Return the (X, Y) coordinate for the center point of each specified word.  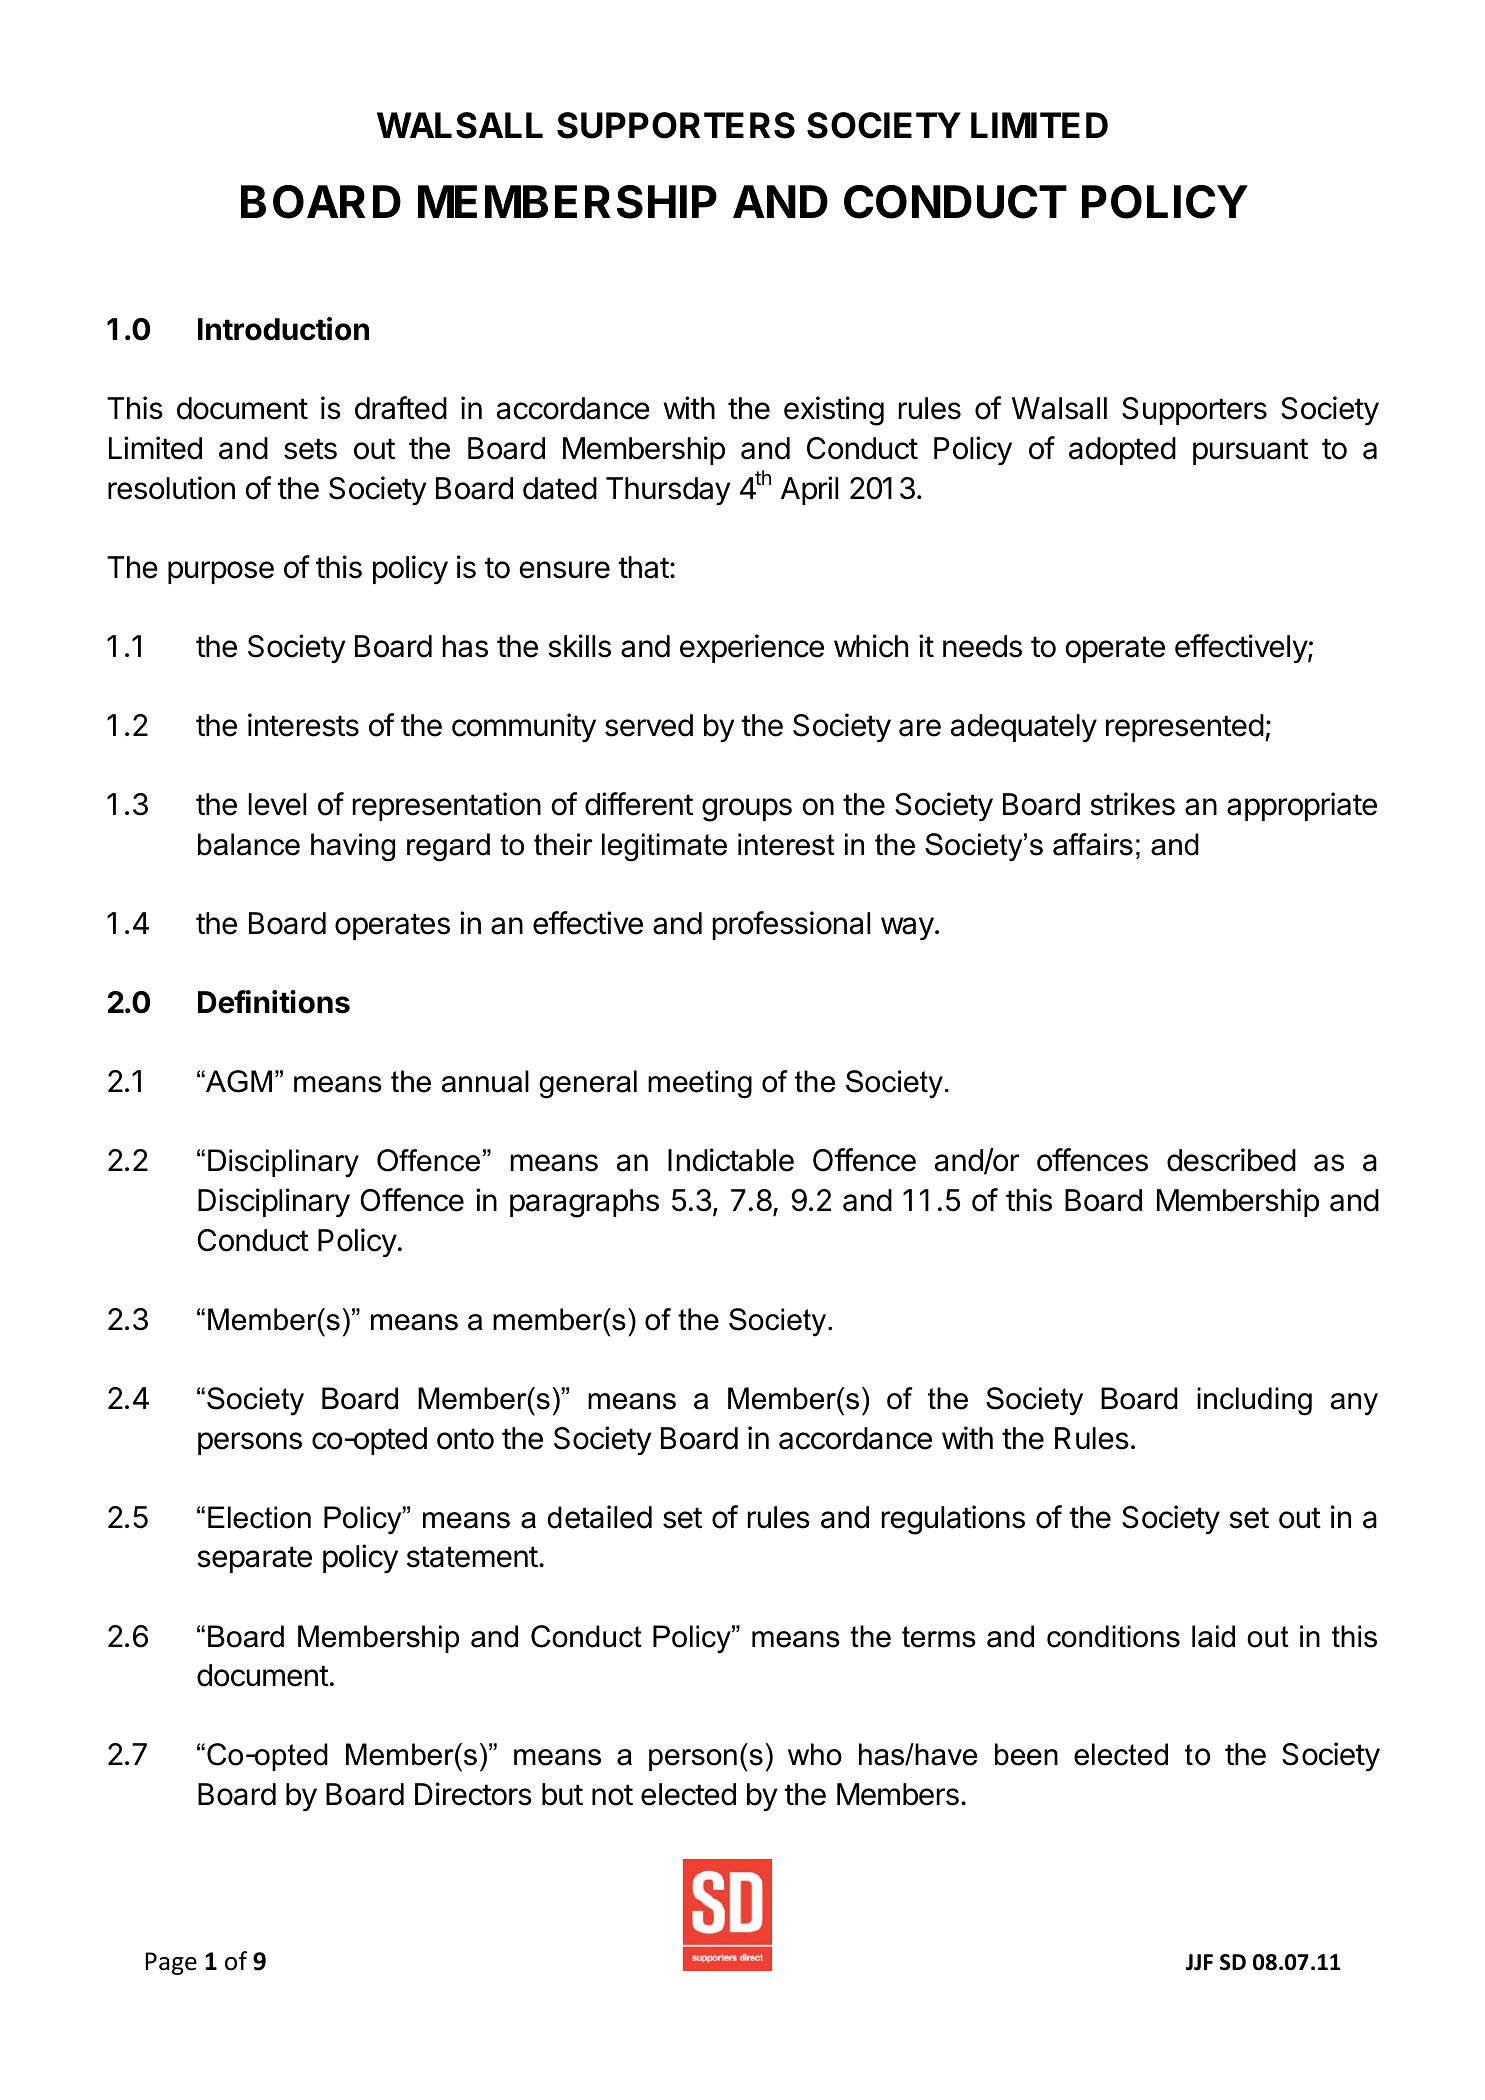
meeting (700, 1084)
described (1231, 1160)
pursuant (1250, 451)
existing (834, 411)
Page (171, 1963)
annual (485, 1081)
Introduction (283, 329)
